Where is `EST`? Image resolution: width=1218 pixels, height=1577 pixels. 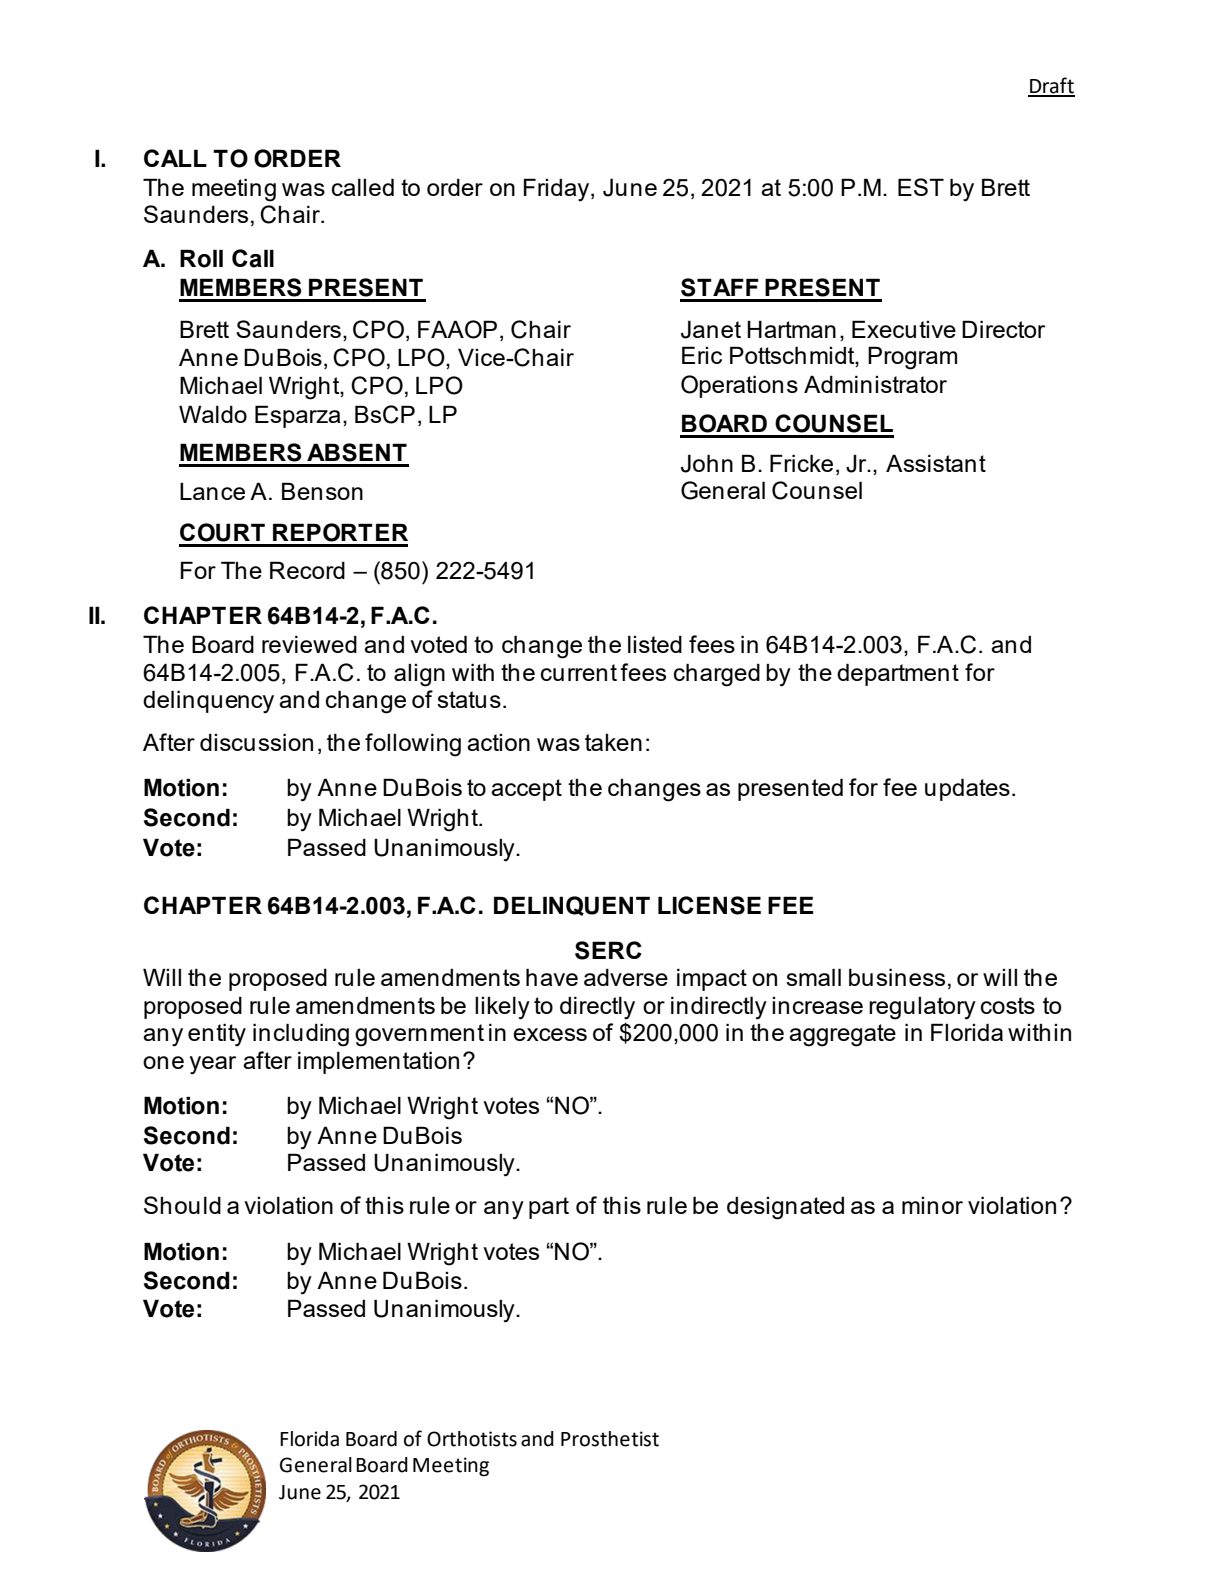 EST is located at coordinates (921, 187).
